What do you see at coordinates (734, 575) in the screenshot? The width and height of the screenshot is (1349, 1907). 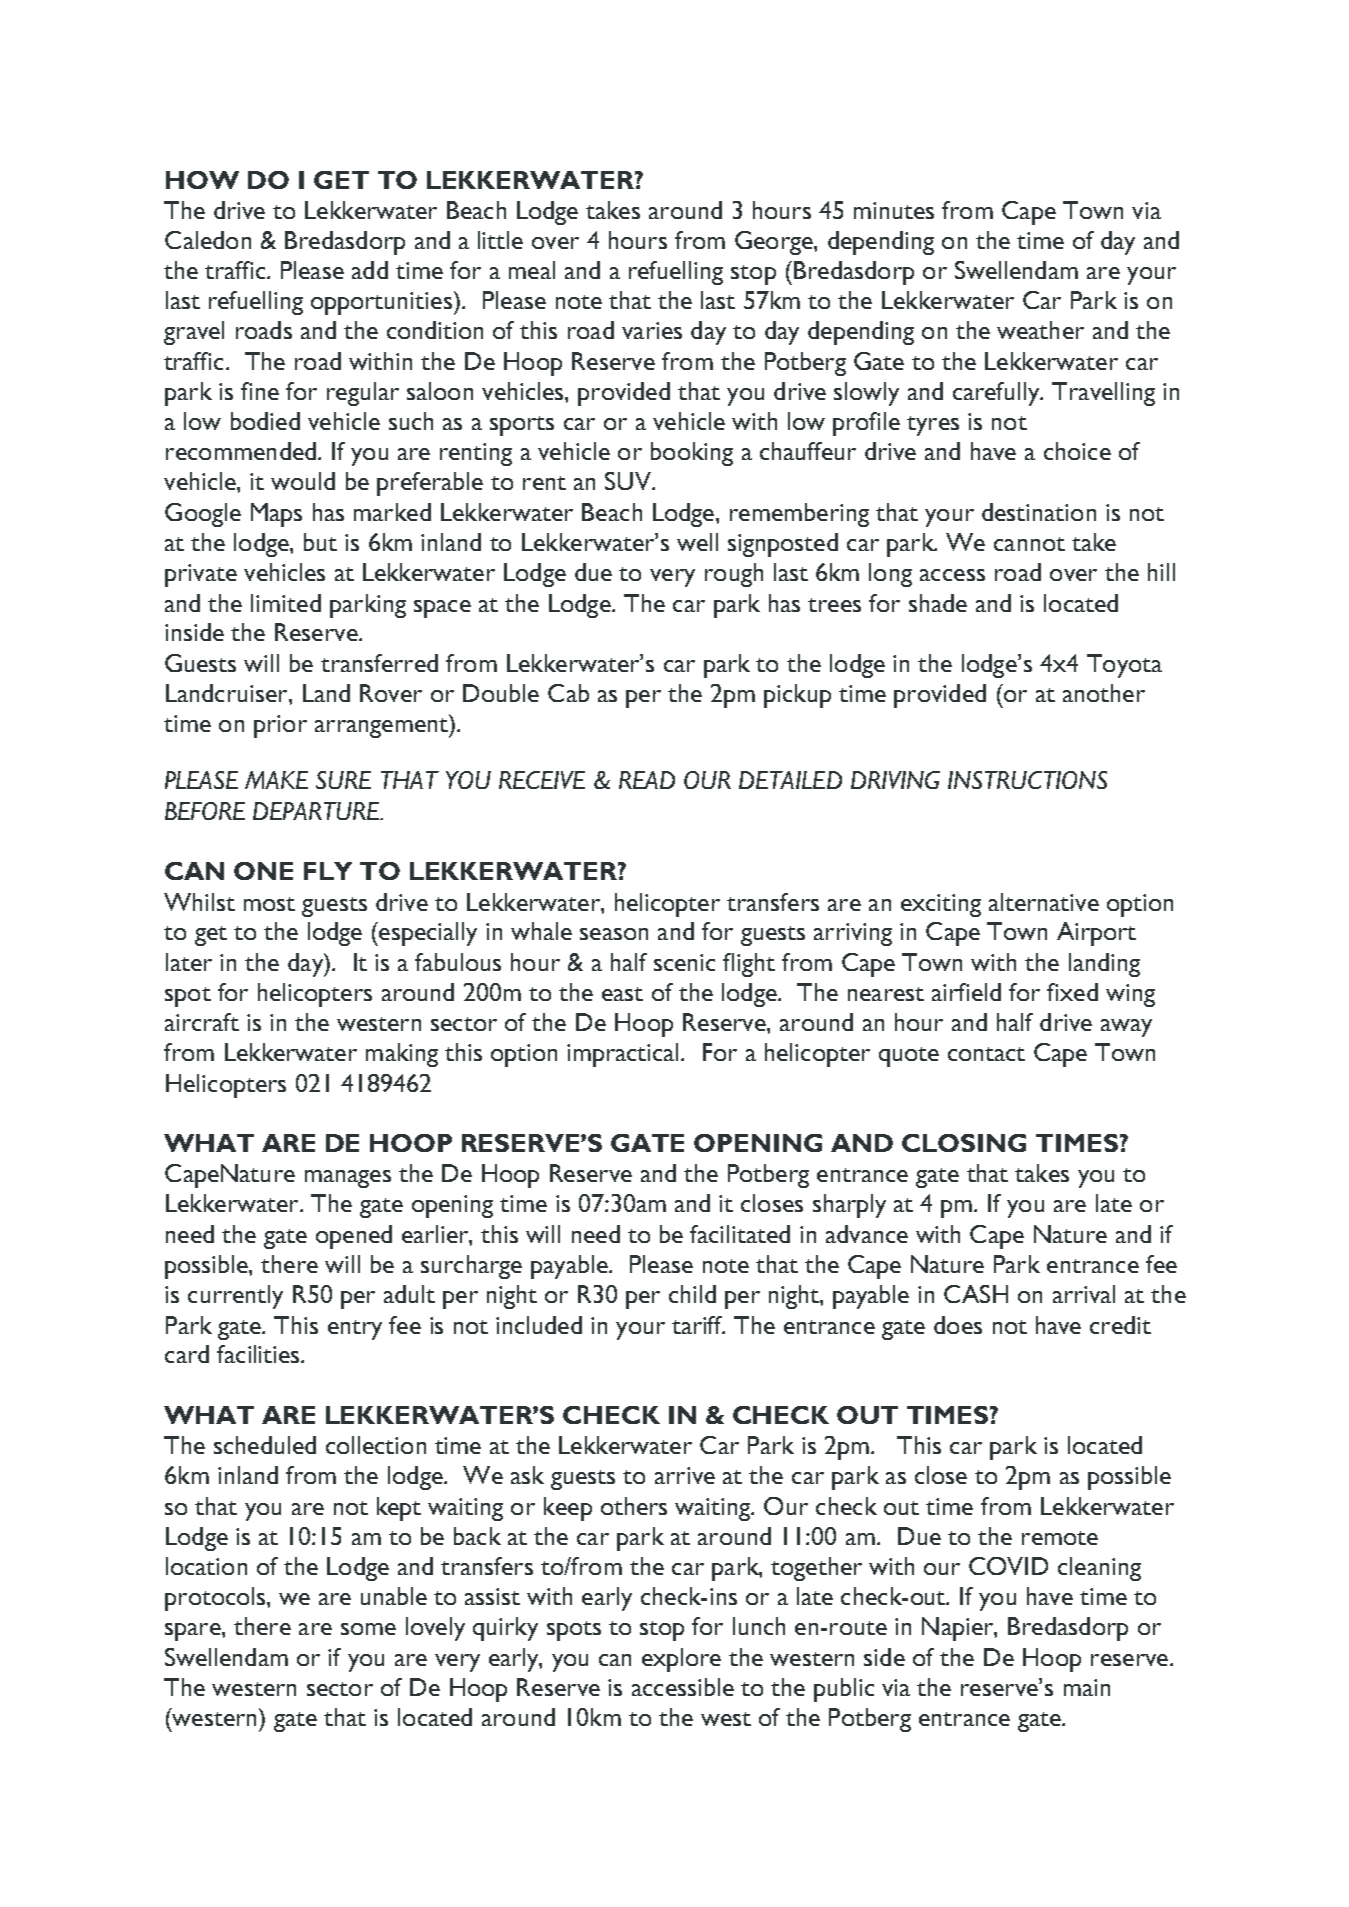 I see `rough` at bounding box center [734, 575].
